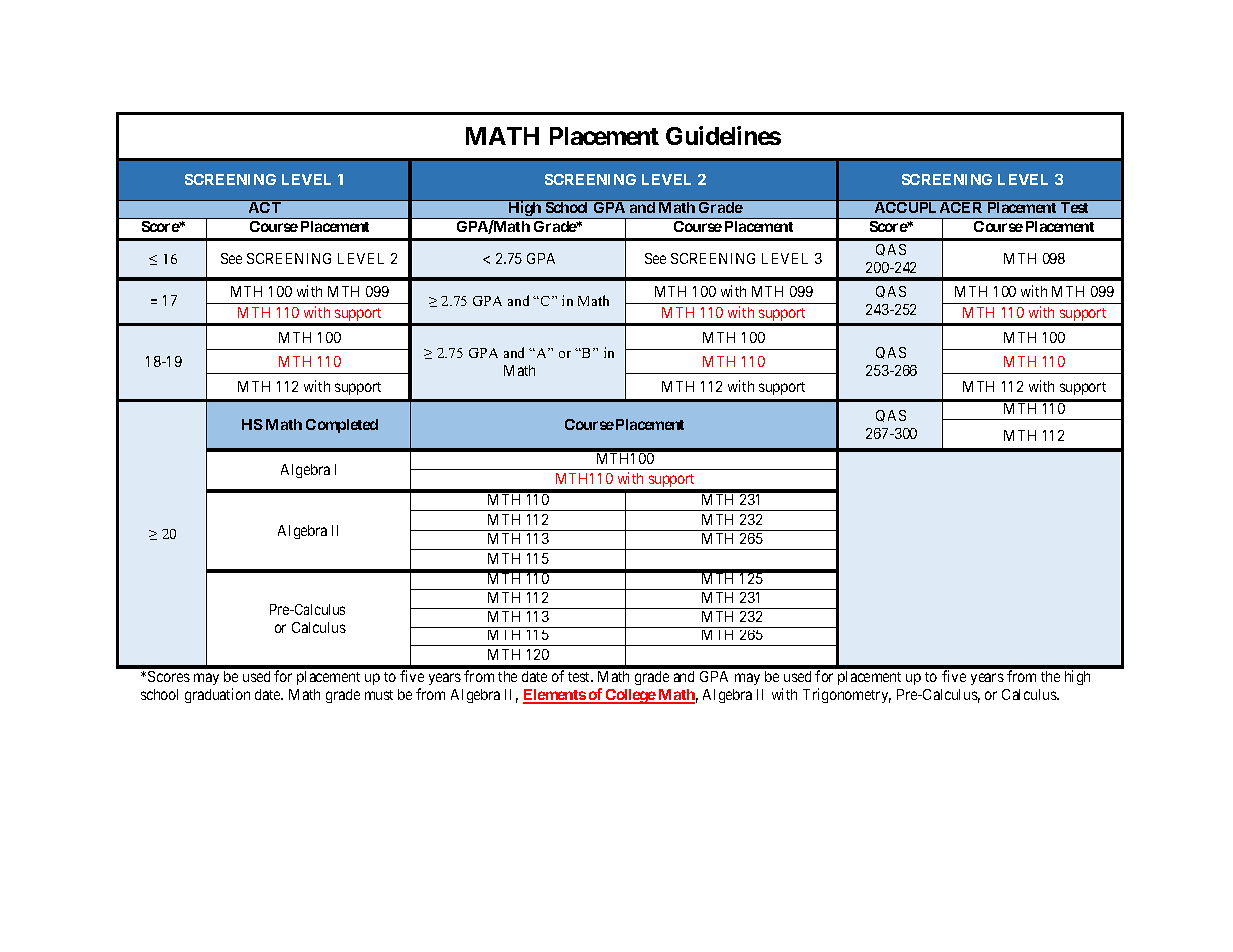  What do you see at coordinates (217, 695) in the screenshot?
I see `graduation` at bounding box center [217, 695].
